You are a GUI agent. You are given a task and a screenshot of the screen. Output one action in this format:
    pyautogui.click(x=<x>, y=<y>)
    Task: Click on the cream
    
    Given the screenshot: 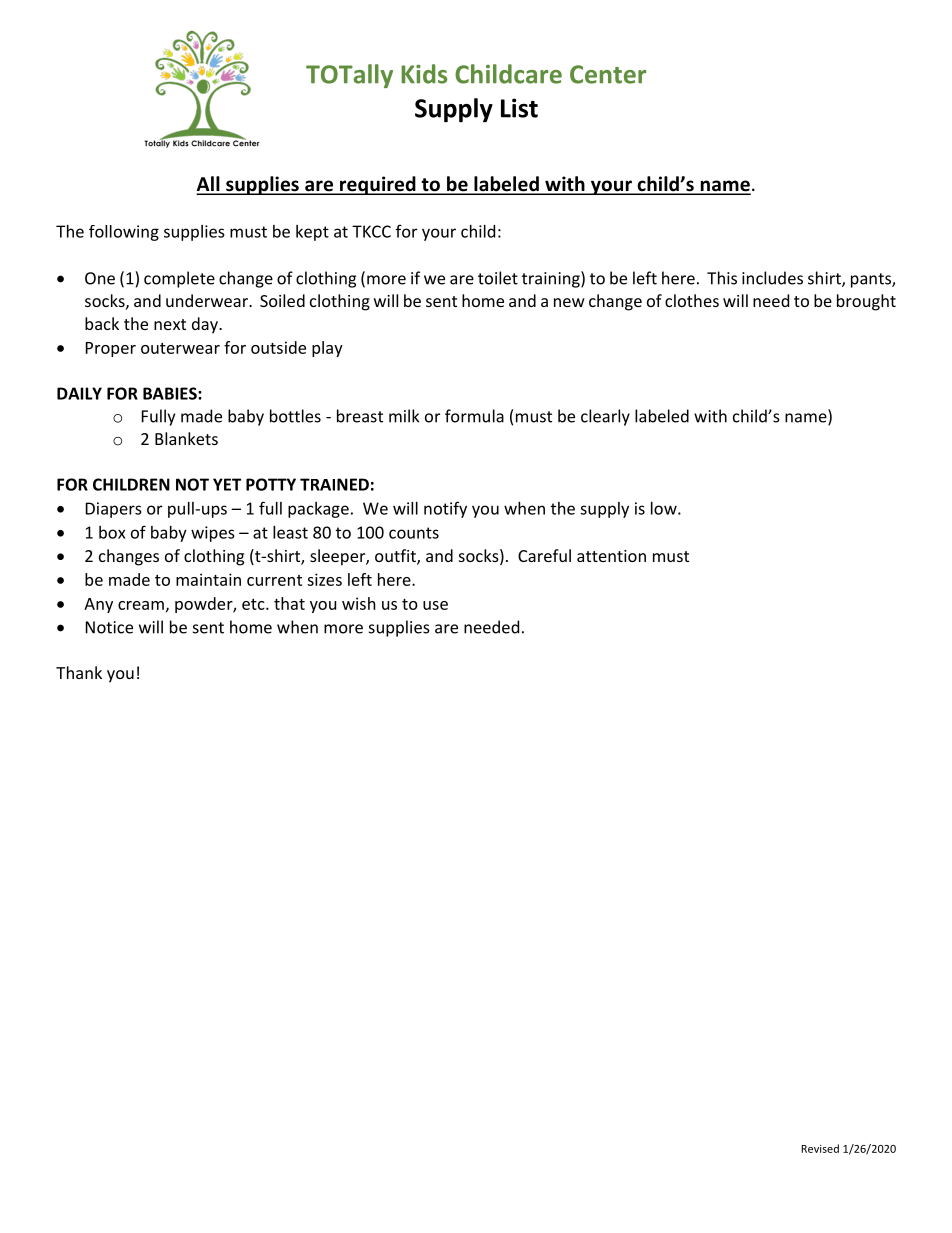 What is the action you would take?
    pyautogui.click(x=141, y=605)
